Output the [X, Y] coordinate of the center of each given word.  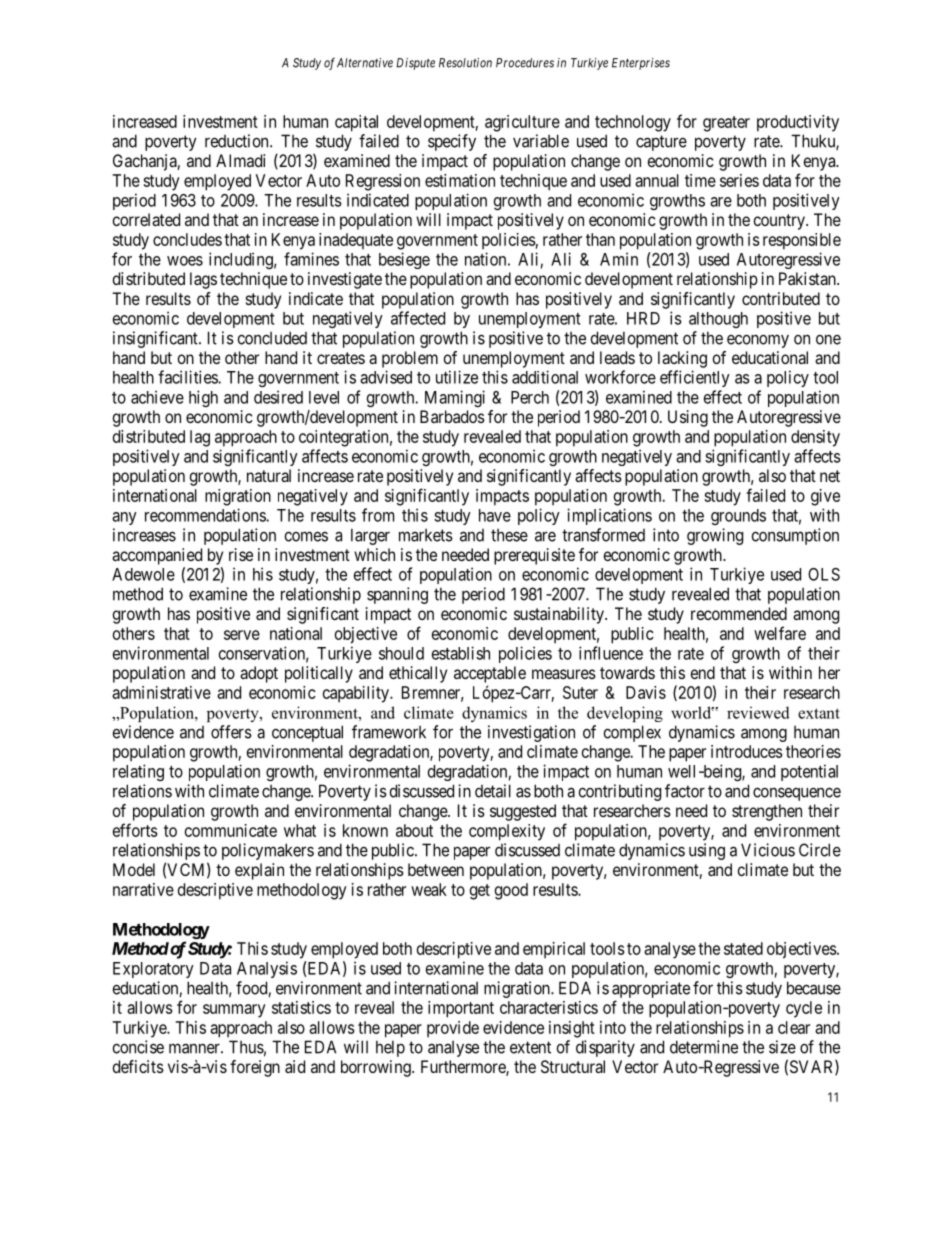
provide [453, 1029]
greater [726, 124]
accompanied [157, 556]
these [509, 535]
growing [715, 536]
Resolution [465, 63]
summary [234, 1011]
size [782, 1047]
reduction [238, 141]
